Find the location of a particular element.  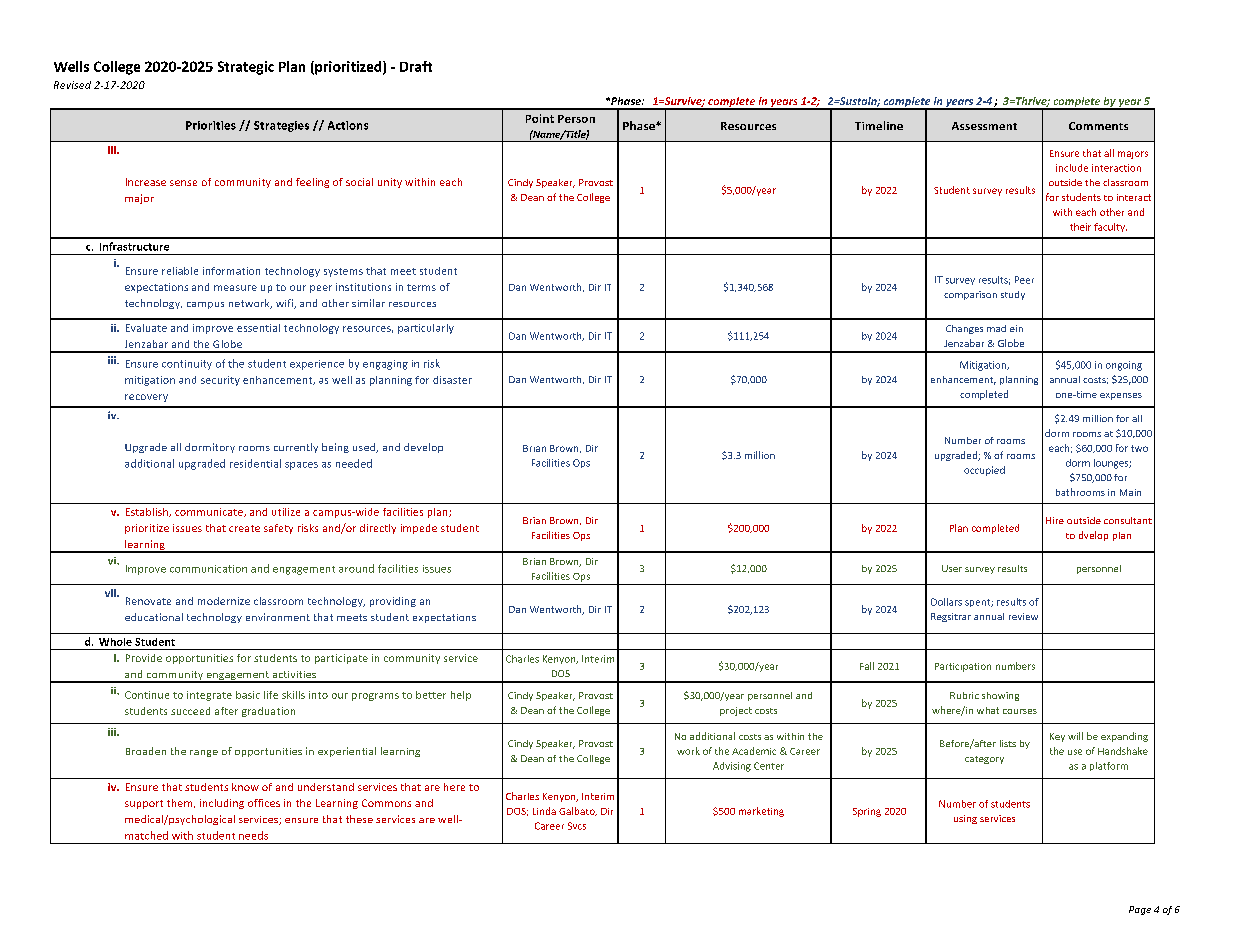

impede is located at coordinates (419, 529).
